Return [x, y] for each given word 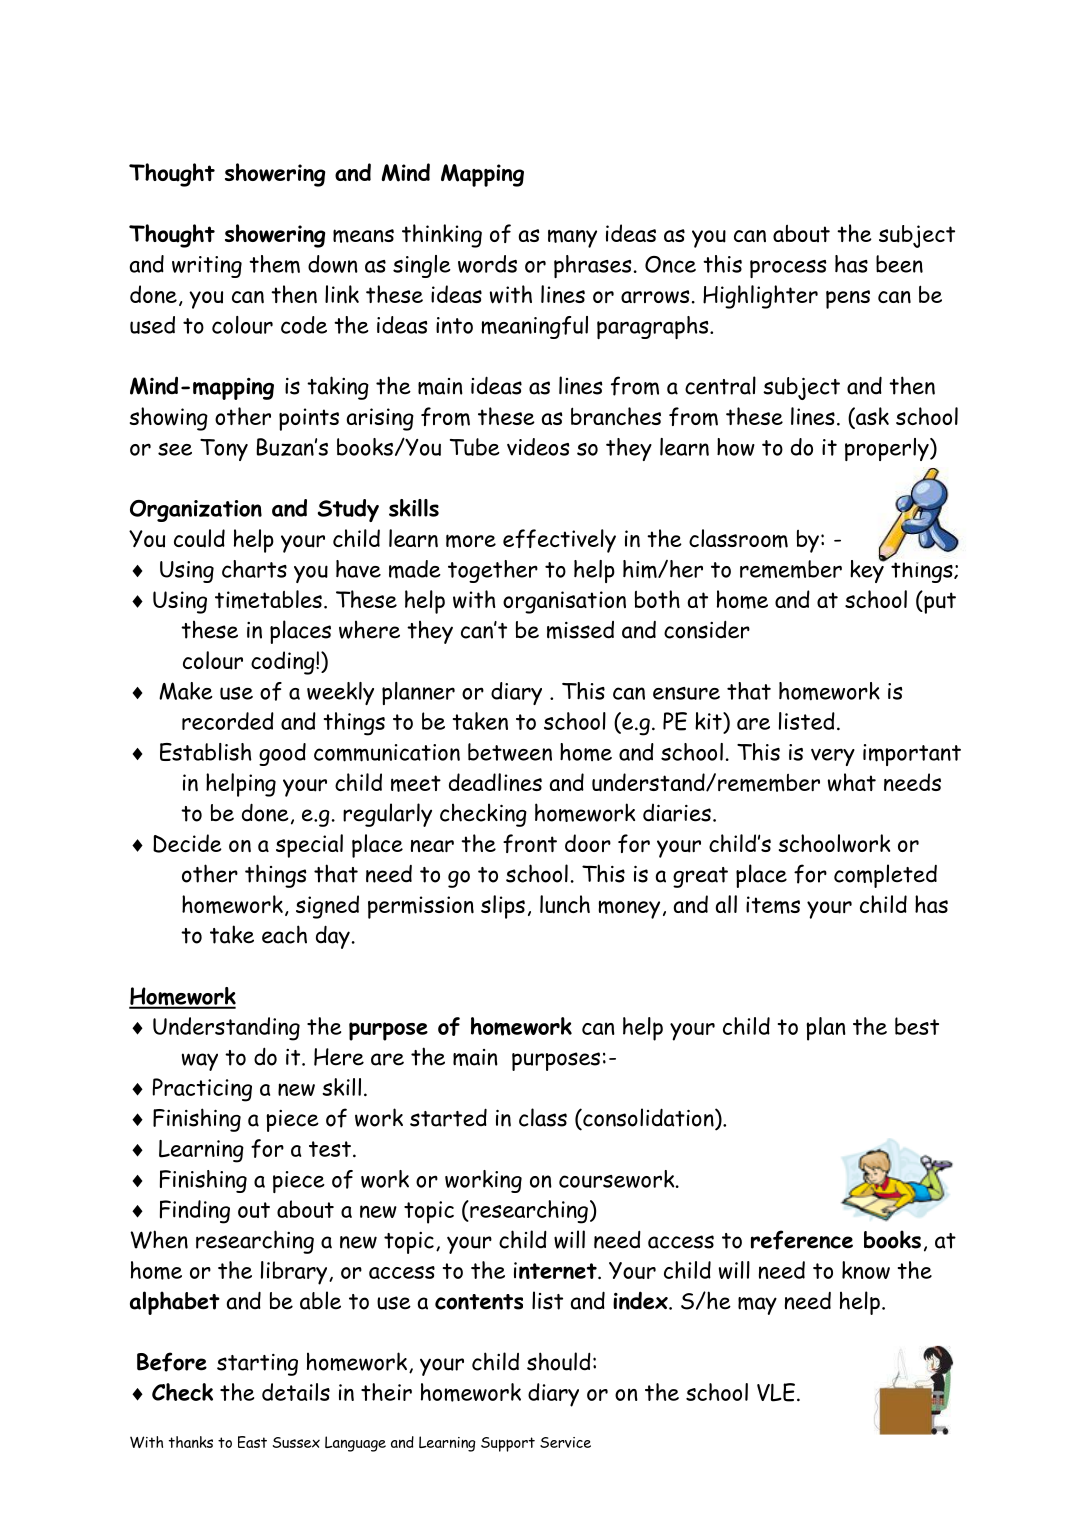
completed [885, 876]
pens [848, 299]
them [274, 264]
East [252, 1442]
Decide [187, 843]
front [530, 843]
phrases [593, 266]
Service [565, 1442]
